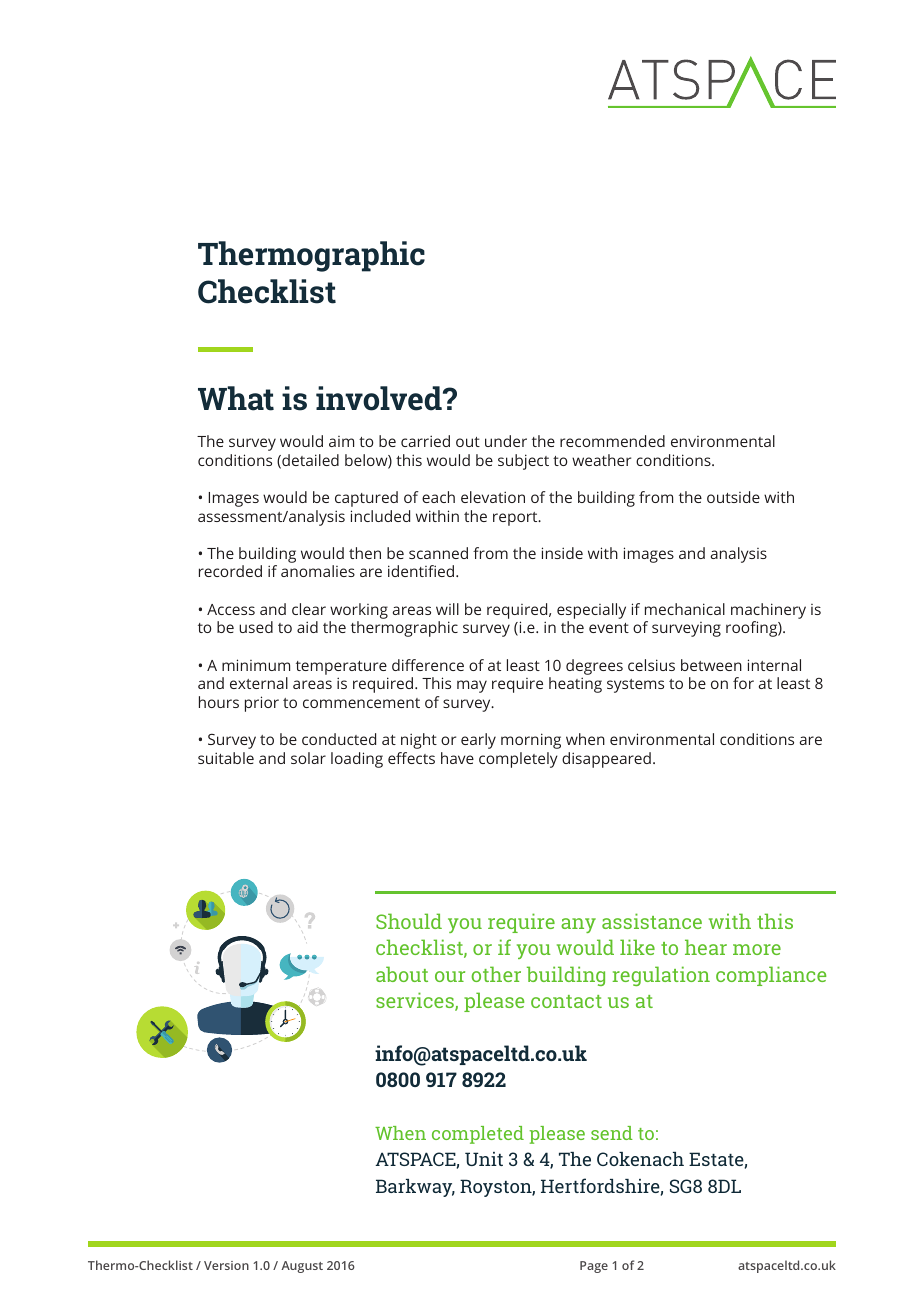  What do you see at coordinates (506, 441) in the image?
I see `under` at bounding box center [506, 441].
